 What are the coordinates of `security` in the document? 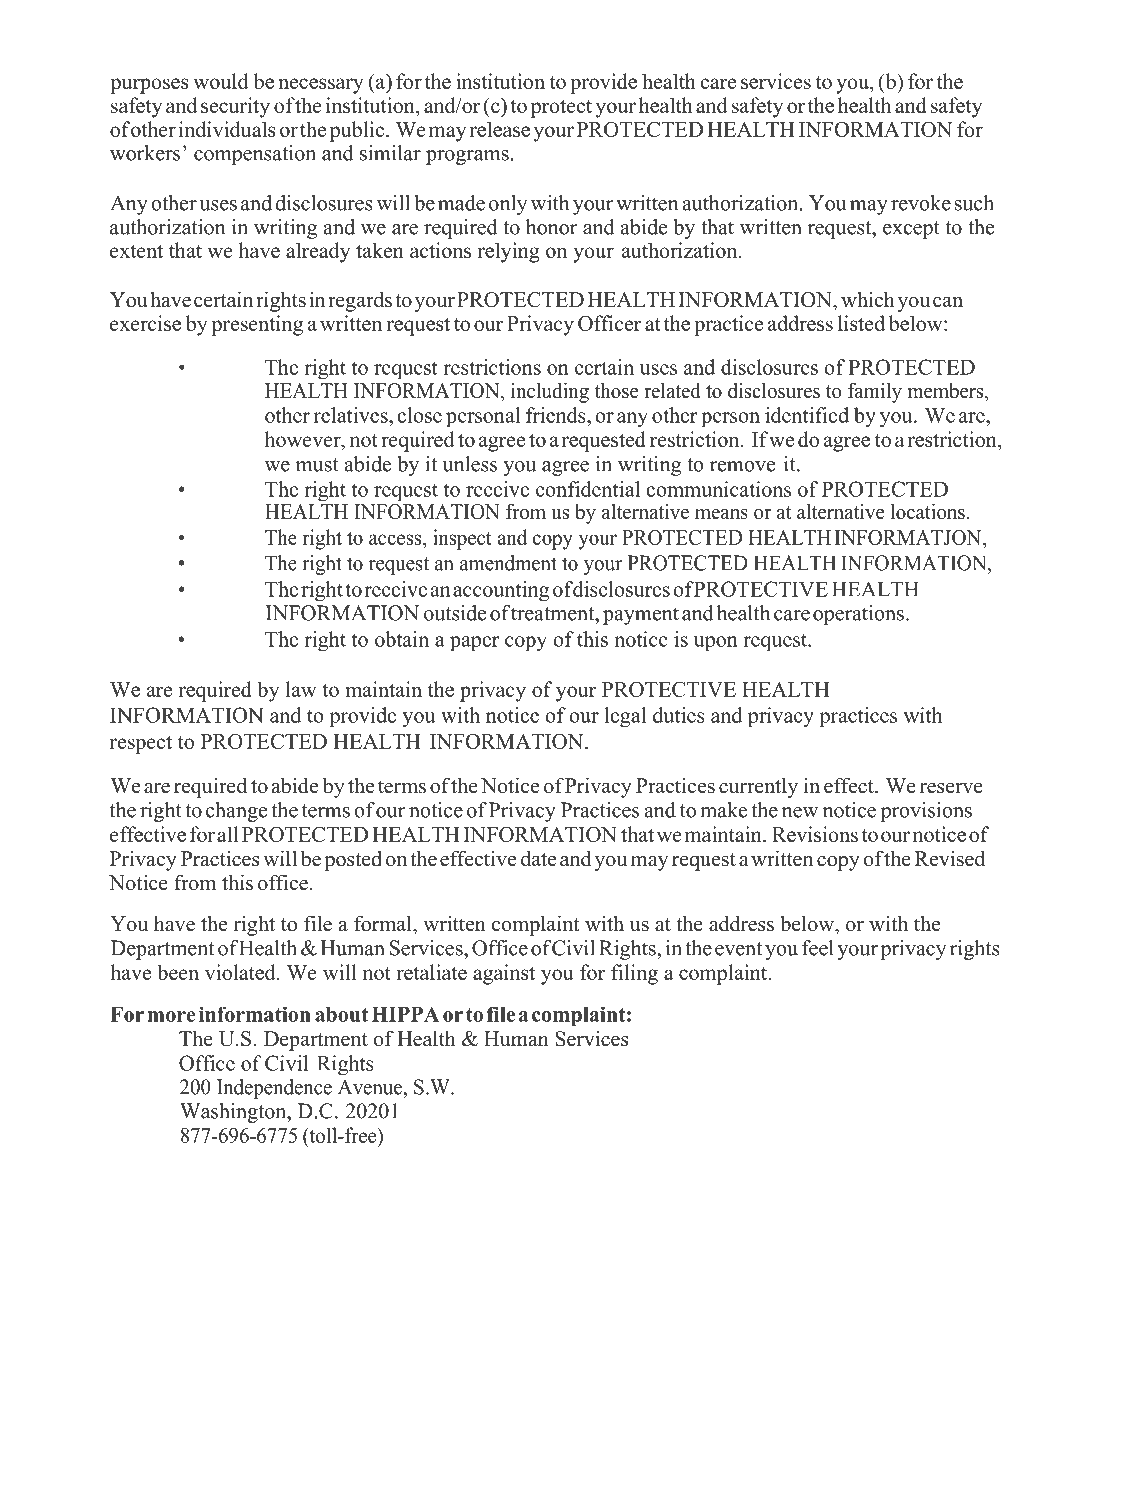 It's located at (235, 107).
